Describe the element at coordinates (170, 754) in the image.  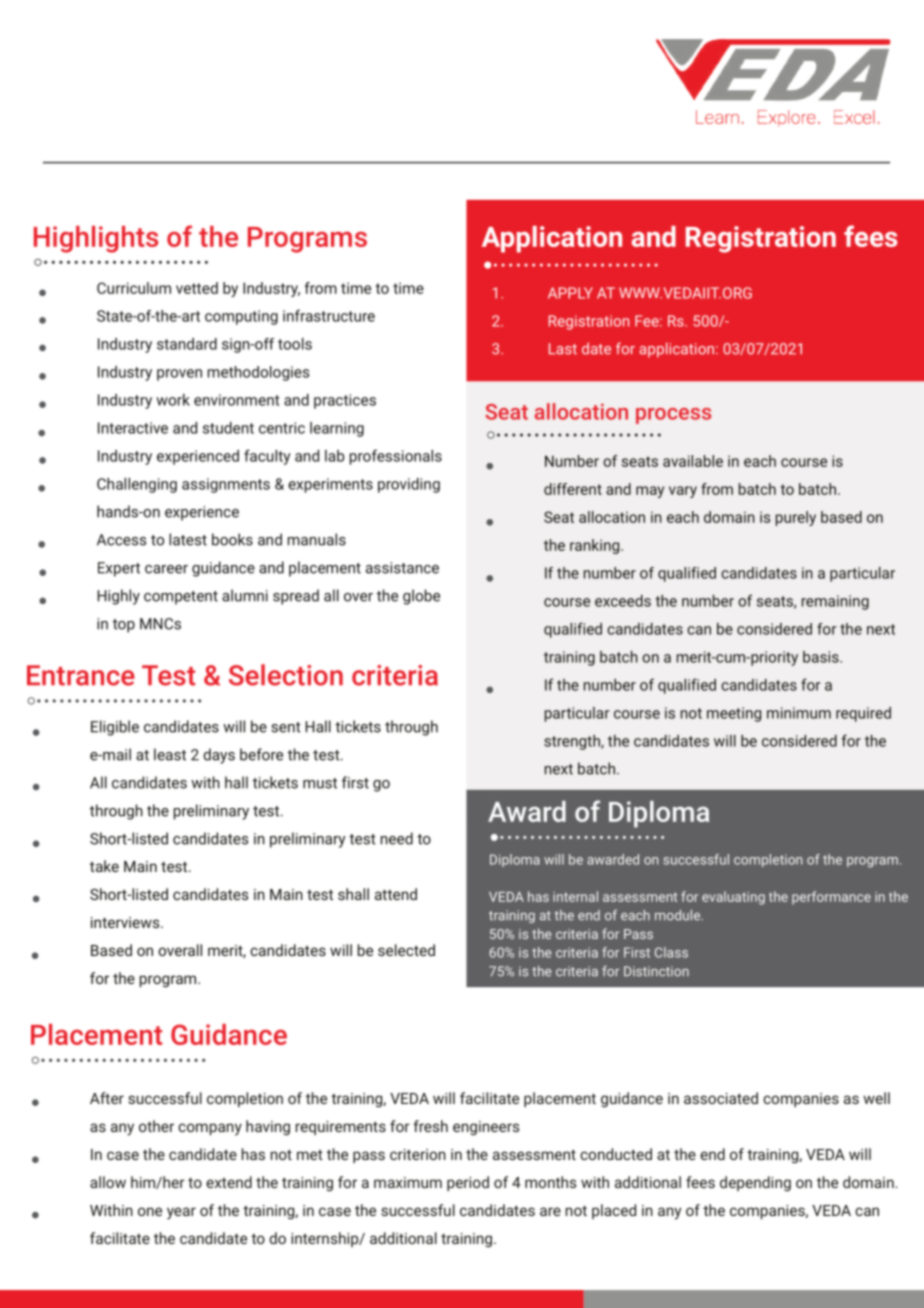
I see `least` at that location.
